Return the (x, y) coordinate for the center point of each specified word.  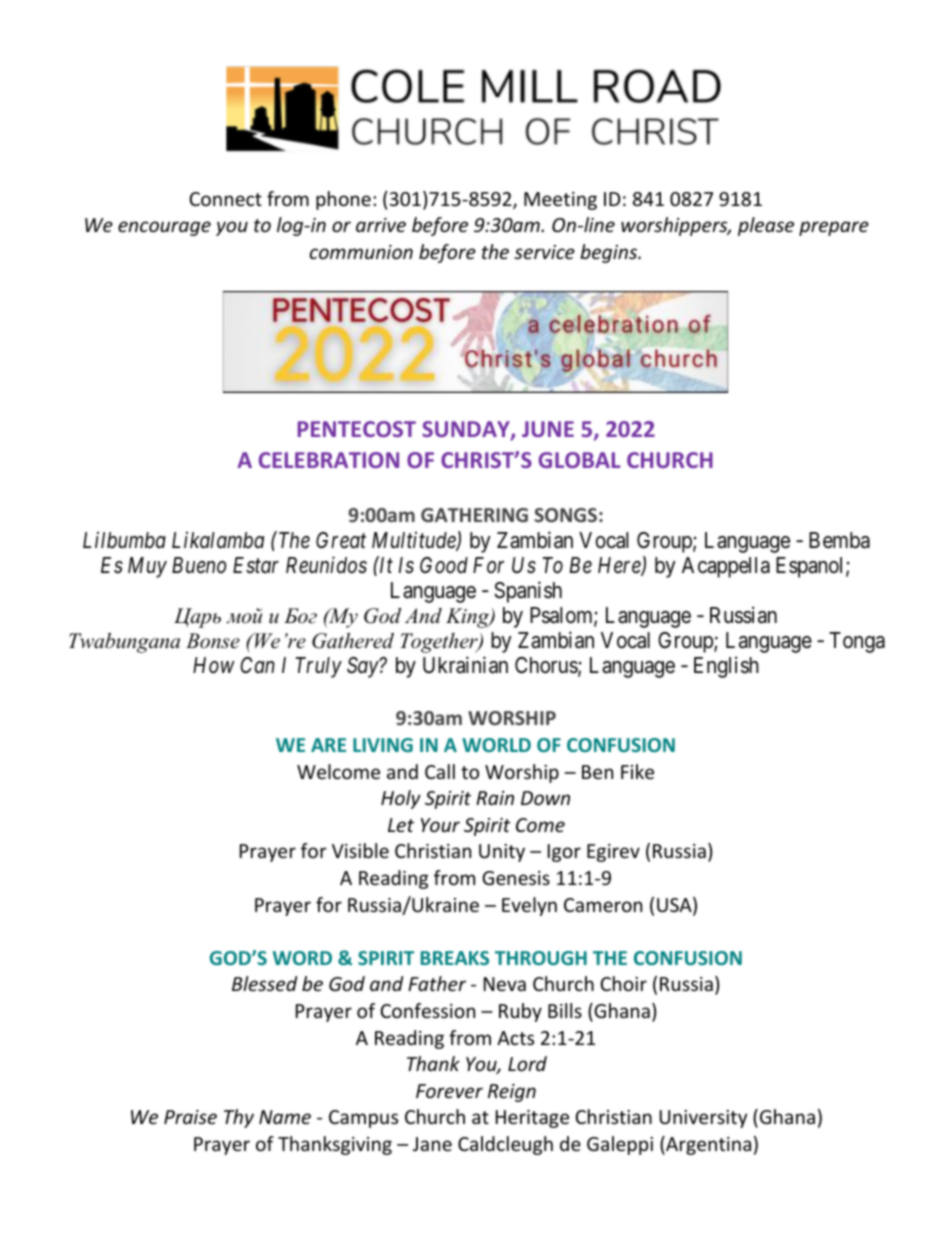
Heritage (532, 1119)
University (703, 1119)
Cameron (603, 905)
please (766, 226)
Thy (239, 1118)
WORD (302, 958)
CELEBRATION (329, 460)
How (214, 665)
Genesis (516, 878)
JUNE (548, 429)
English (726, 667)
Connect (226, 199)
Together (440, 643)
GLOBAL (579, 460)
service (544, 252)
